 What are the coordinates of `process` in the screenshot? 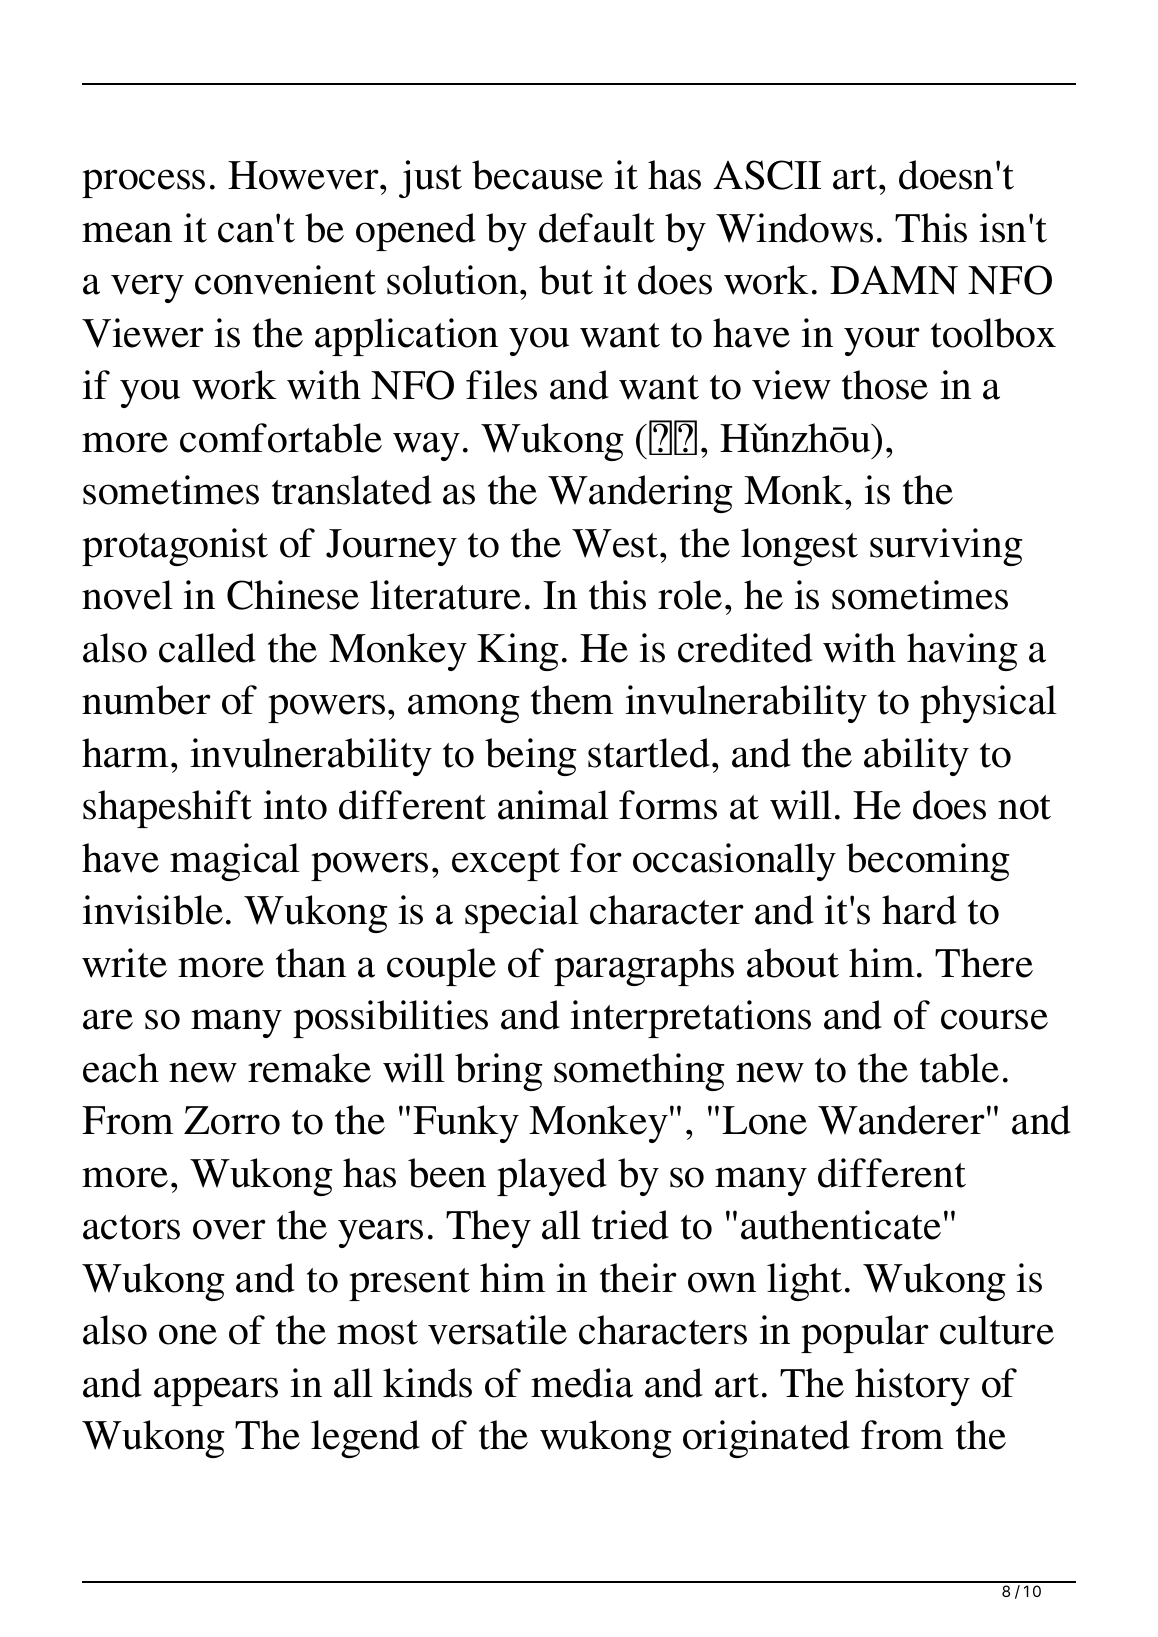 It's located at (143, 183).
